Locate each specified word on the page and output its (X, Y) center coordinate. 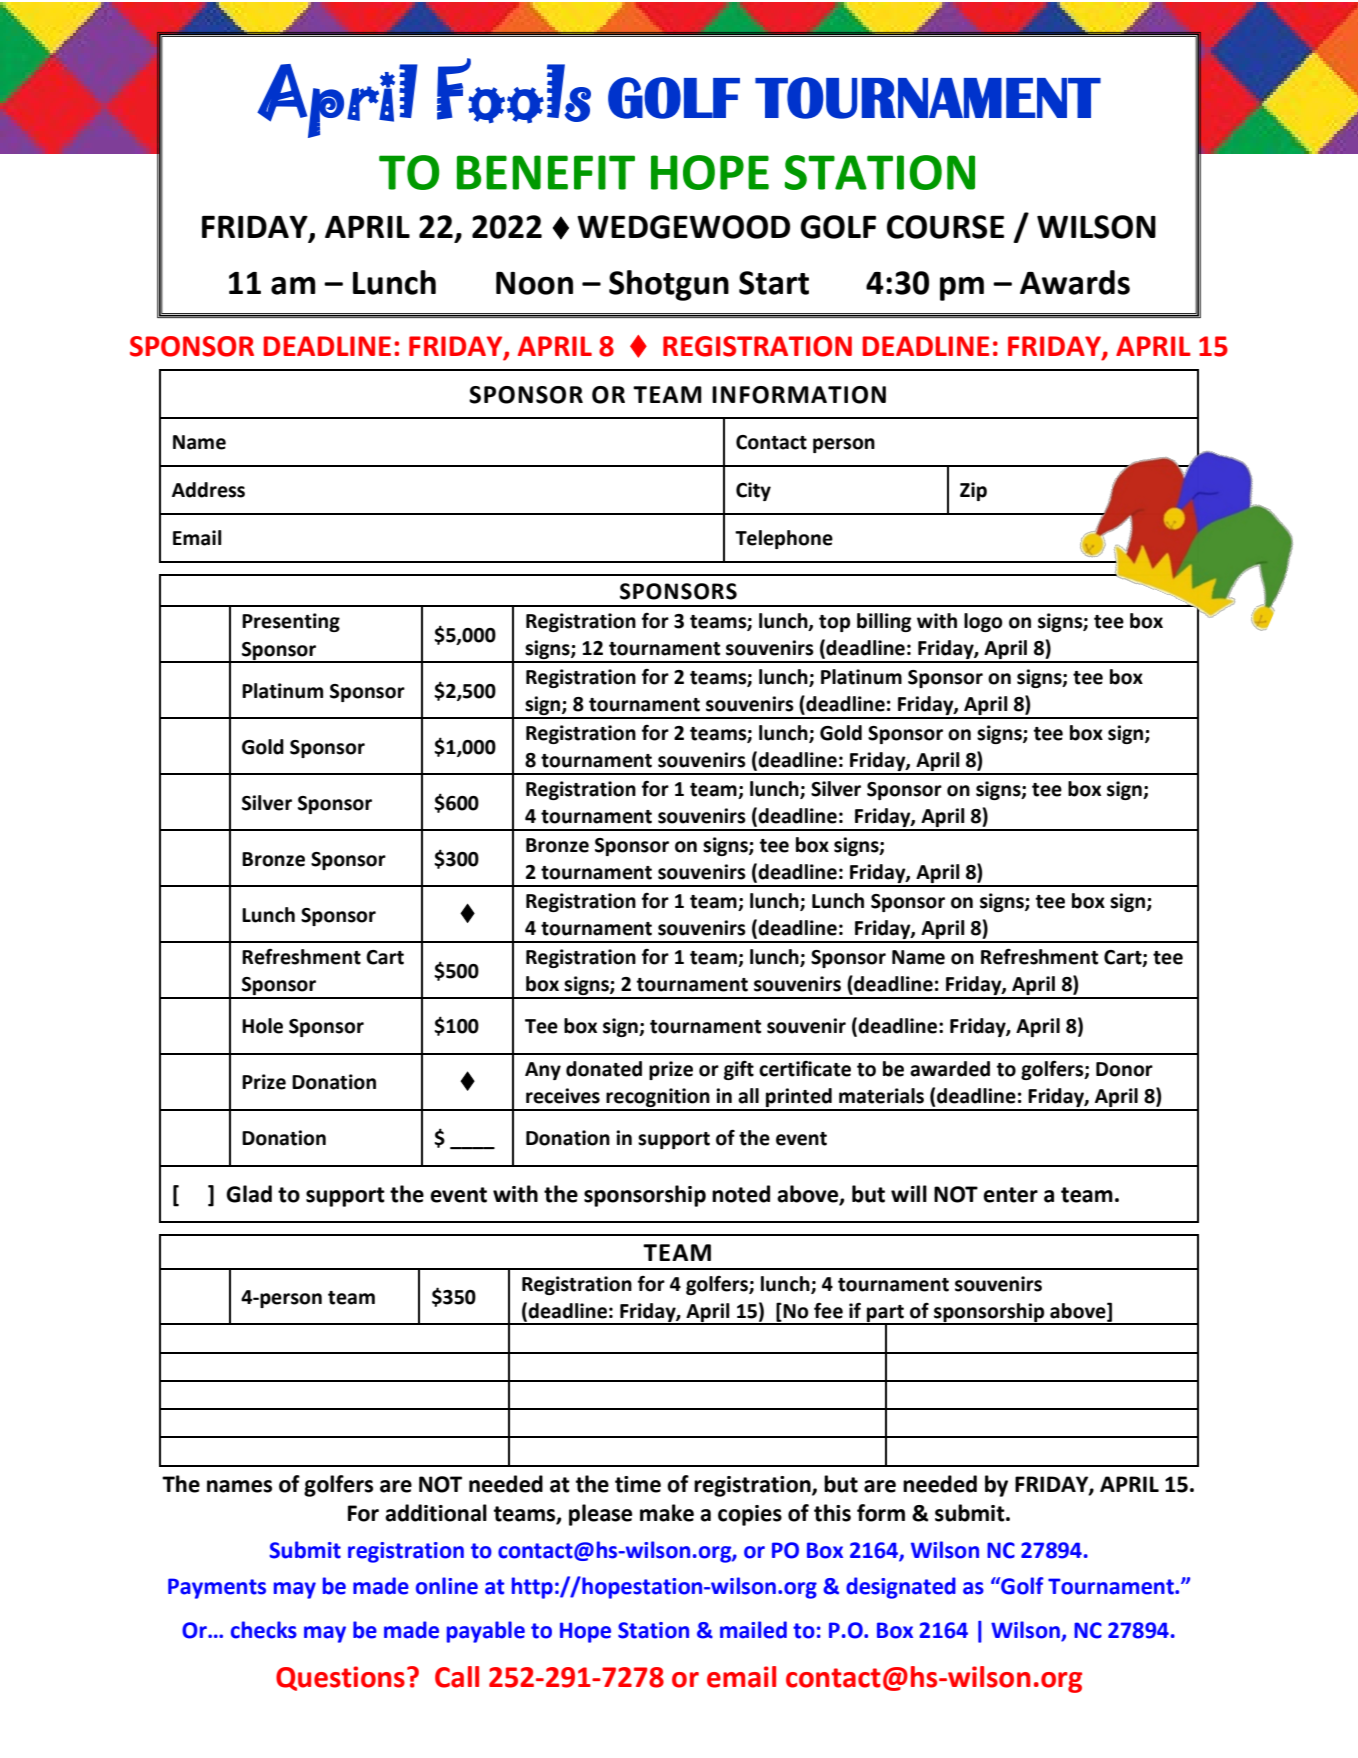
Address (208, 490)
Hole (262, 1026)
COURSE (945, 227)
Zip (973, 491)
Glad (249, 1194)
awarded (950, 1069)
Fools (514, 91)
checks (264, 1630)
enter (1010, 1195)
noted (741, 1194)
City (753, 491)
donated (604, 1069)
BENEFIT (546, 172)
